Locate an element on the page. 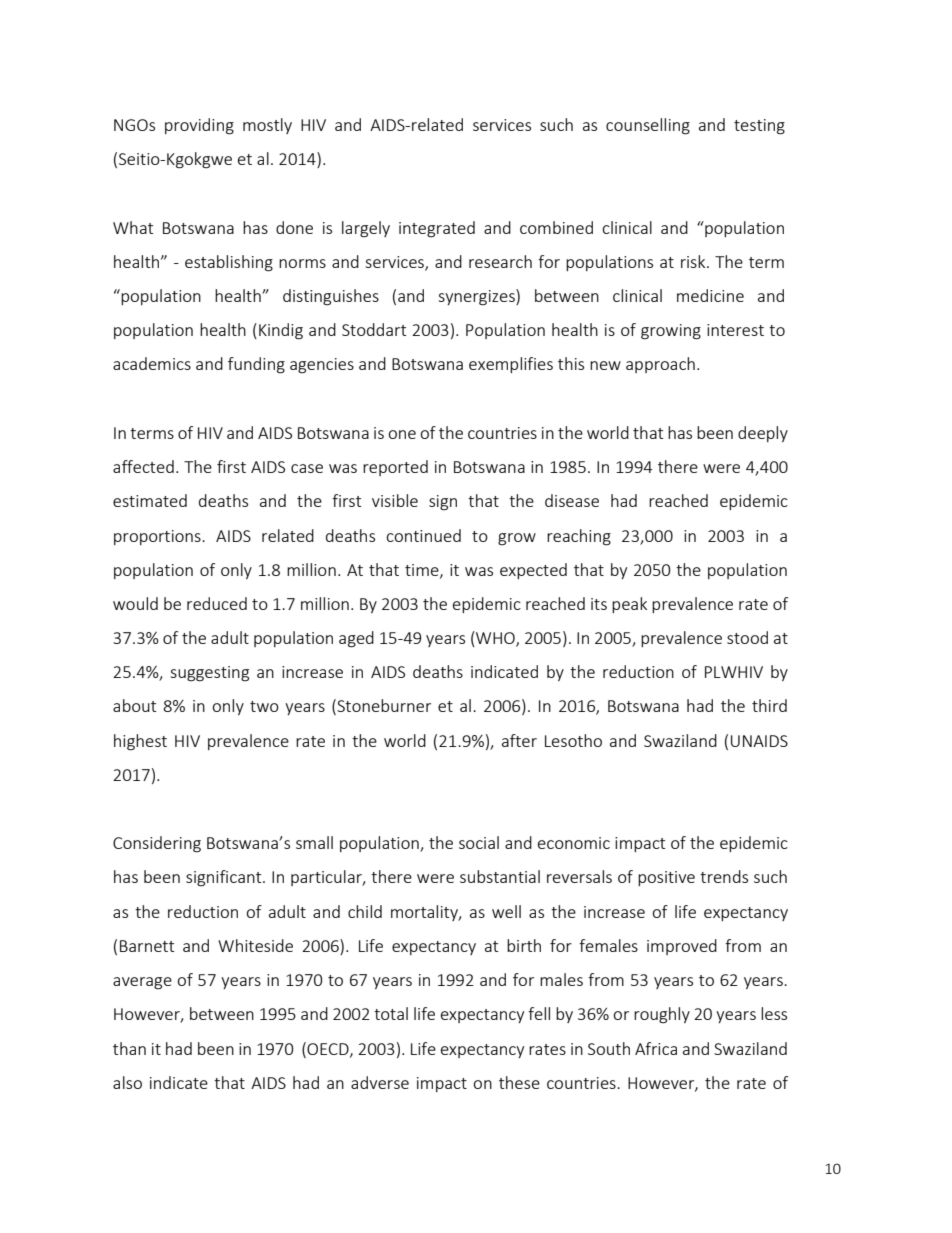  these is located at coordinates (519, 1082).
